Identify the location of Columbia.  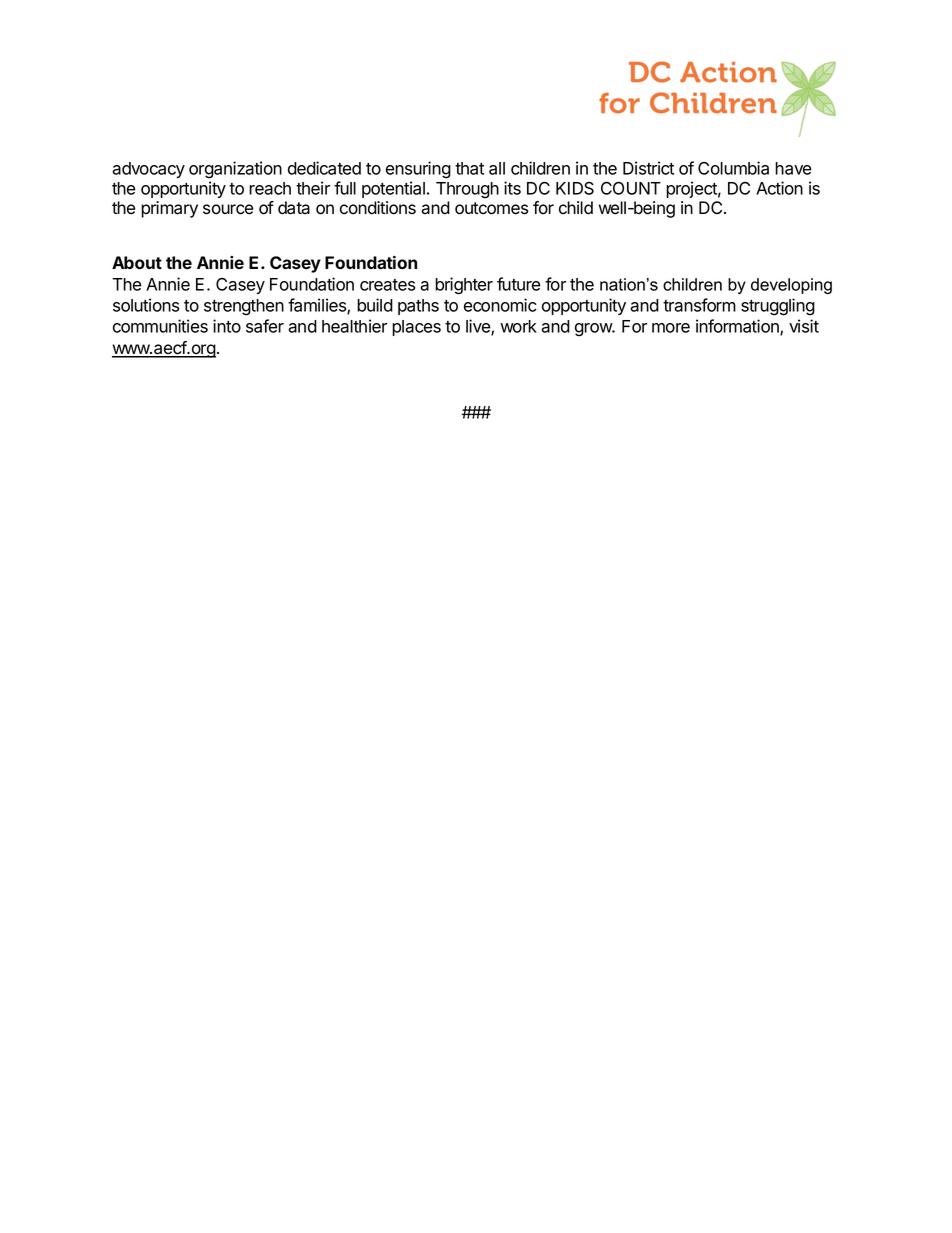
(733, 168).
